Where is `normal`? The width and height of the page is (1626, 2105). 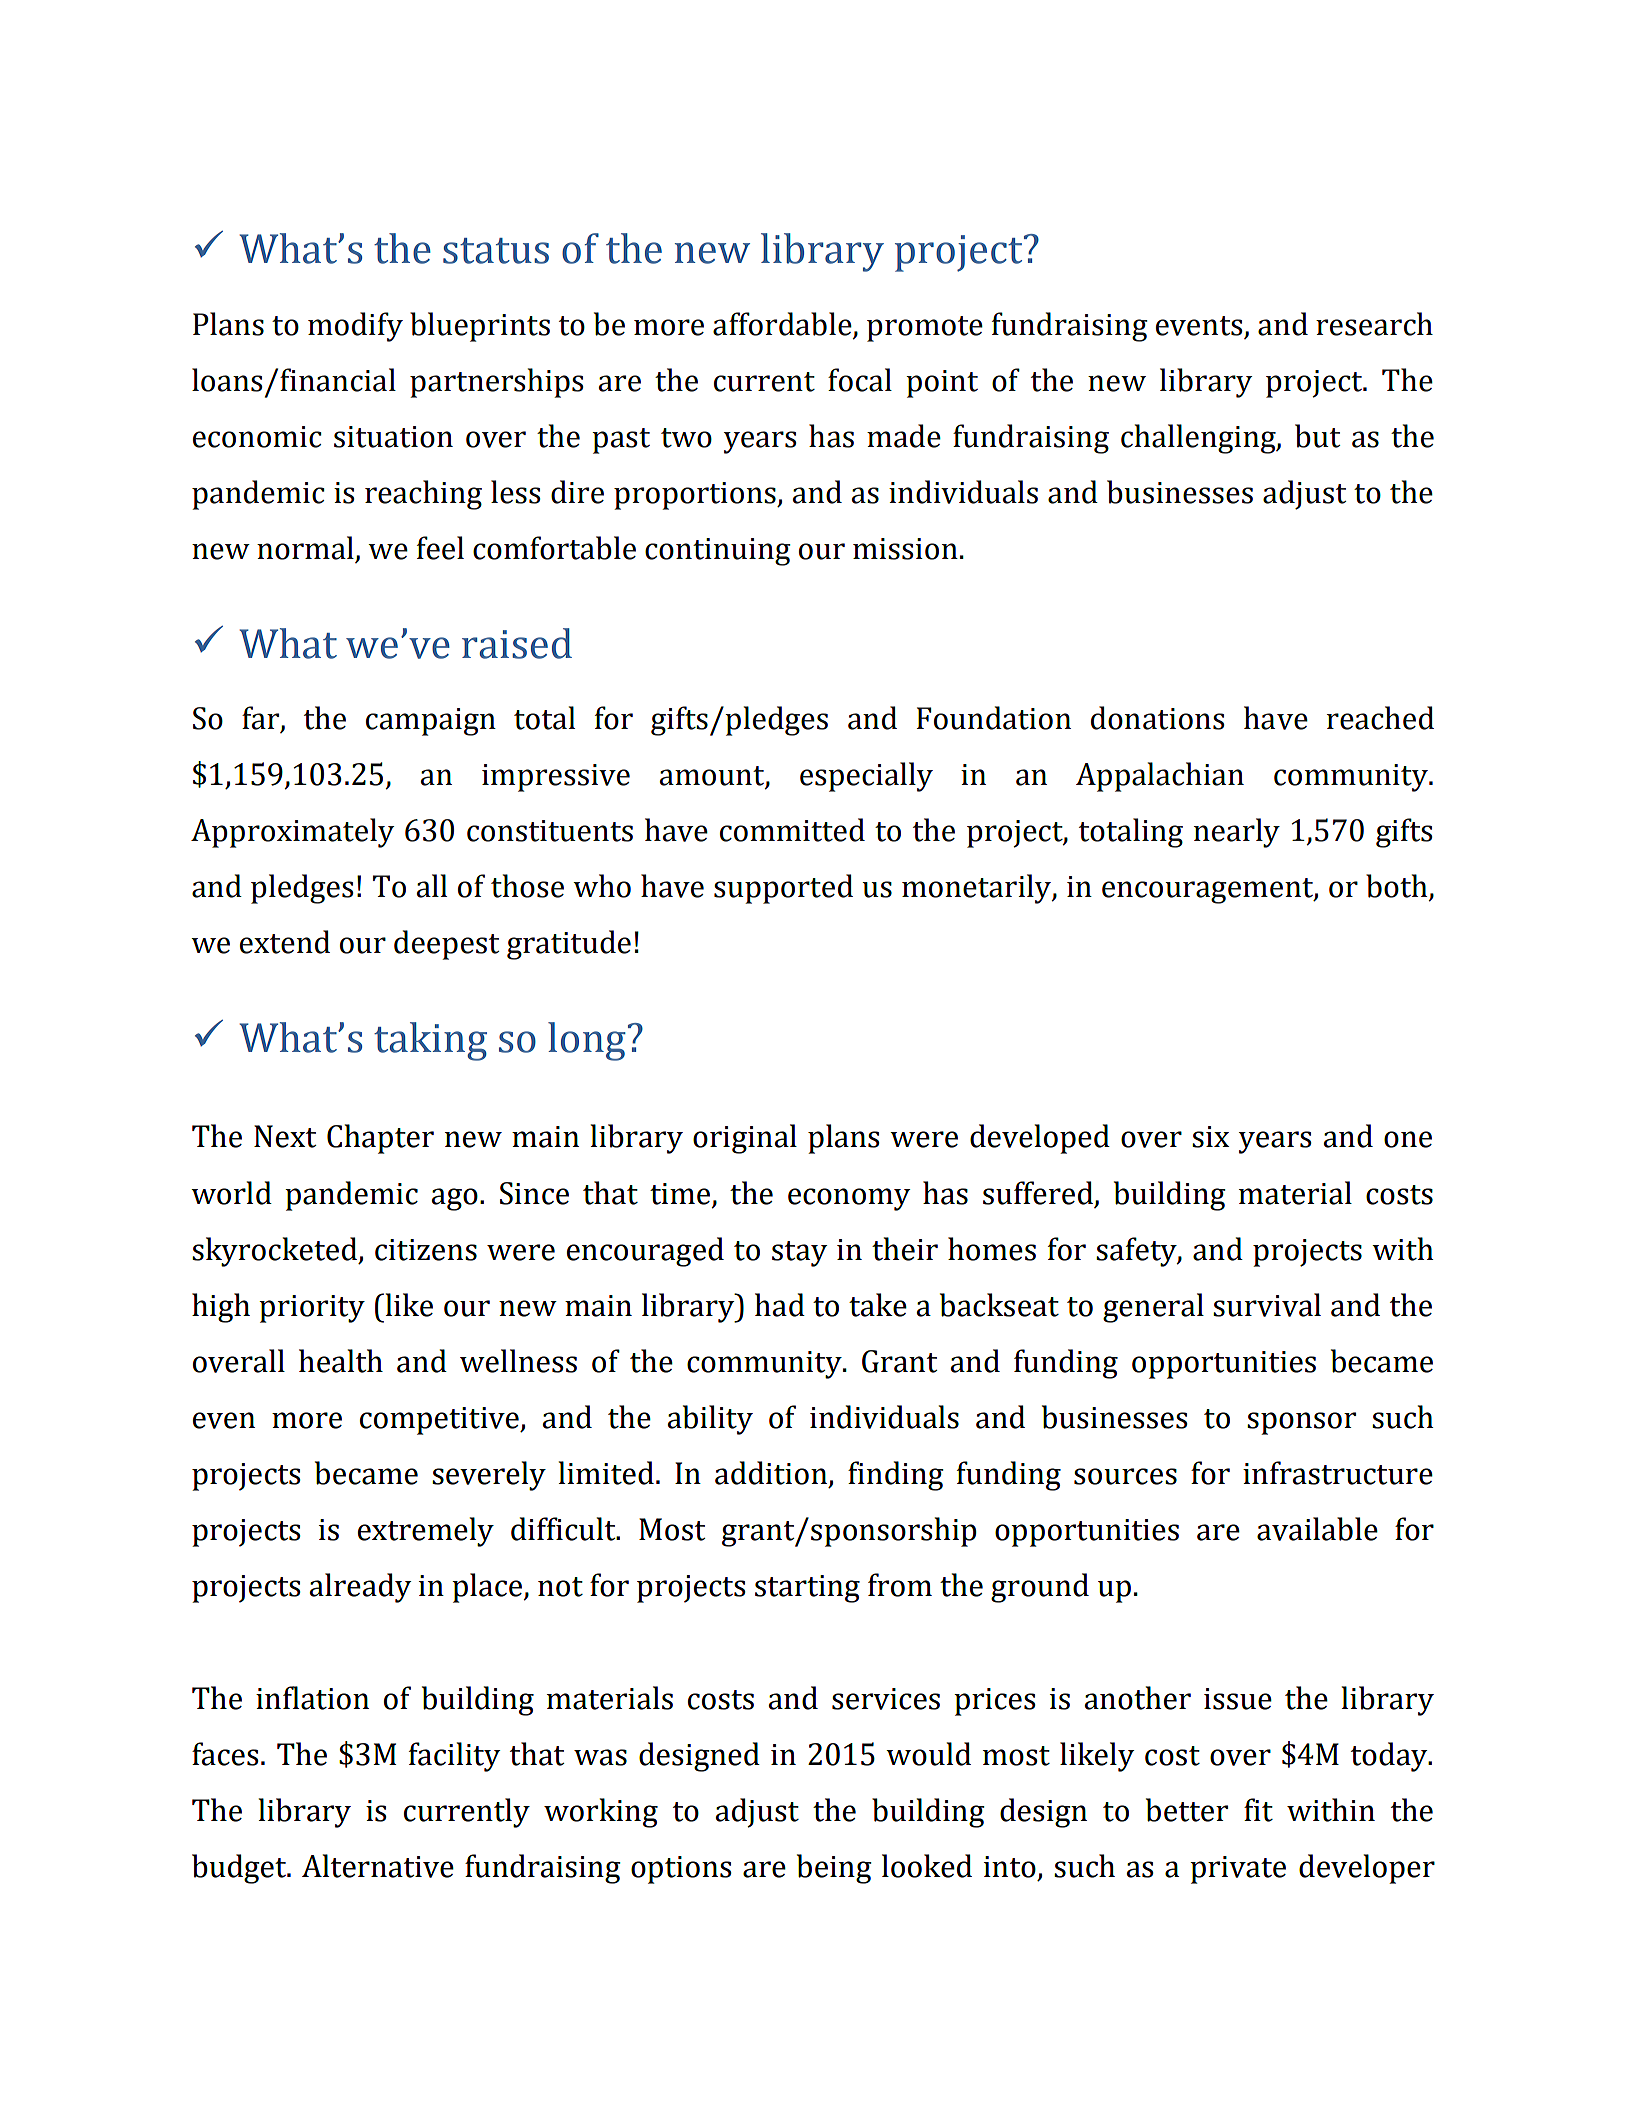
normal is located at coordinates (305, 548).
